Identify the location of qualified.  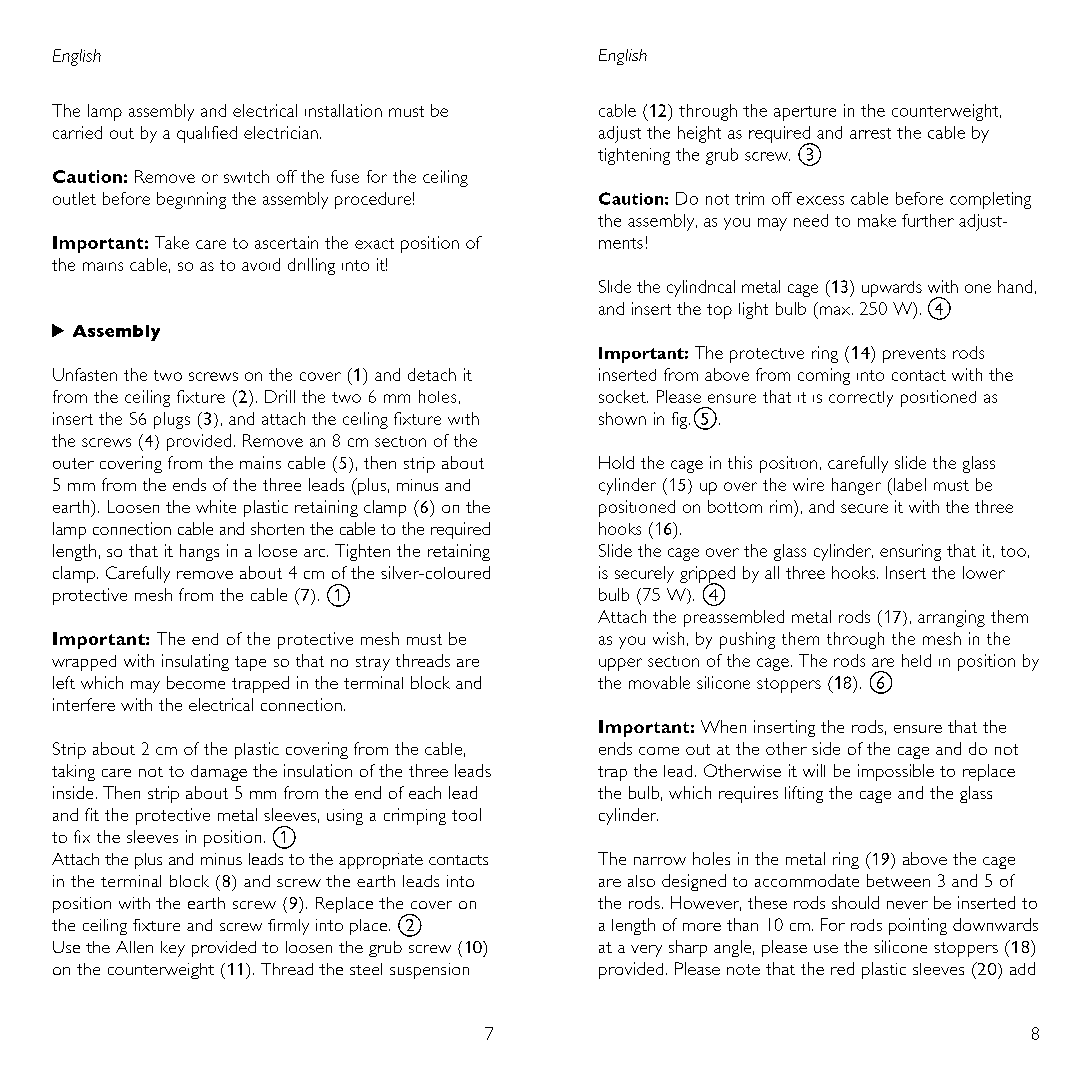
(207, 134).
